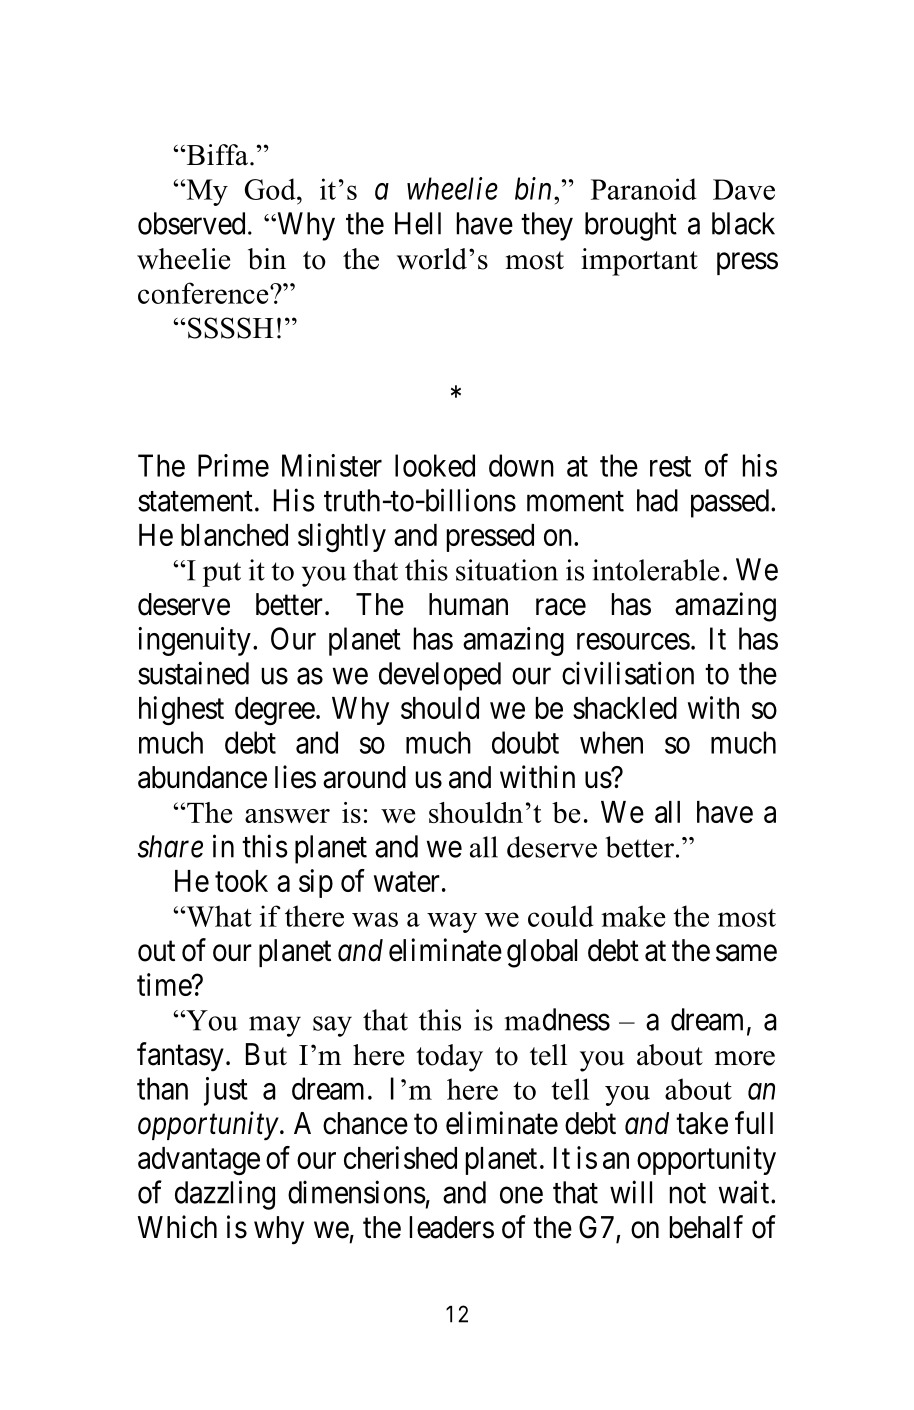 The width and height of the screenshot is (914, 1410). I want to click on blanched, so click(234, 535).
